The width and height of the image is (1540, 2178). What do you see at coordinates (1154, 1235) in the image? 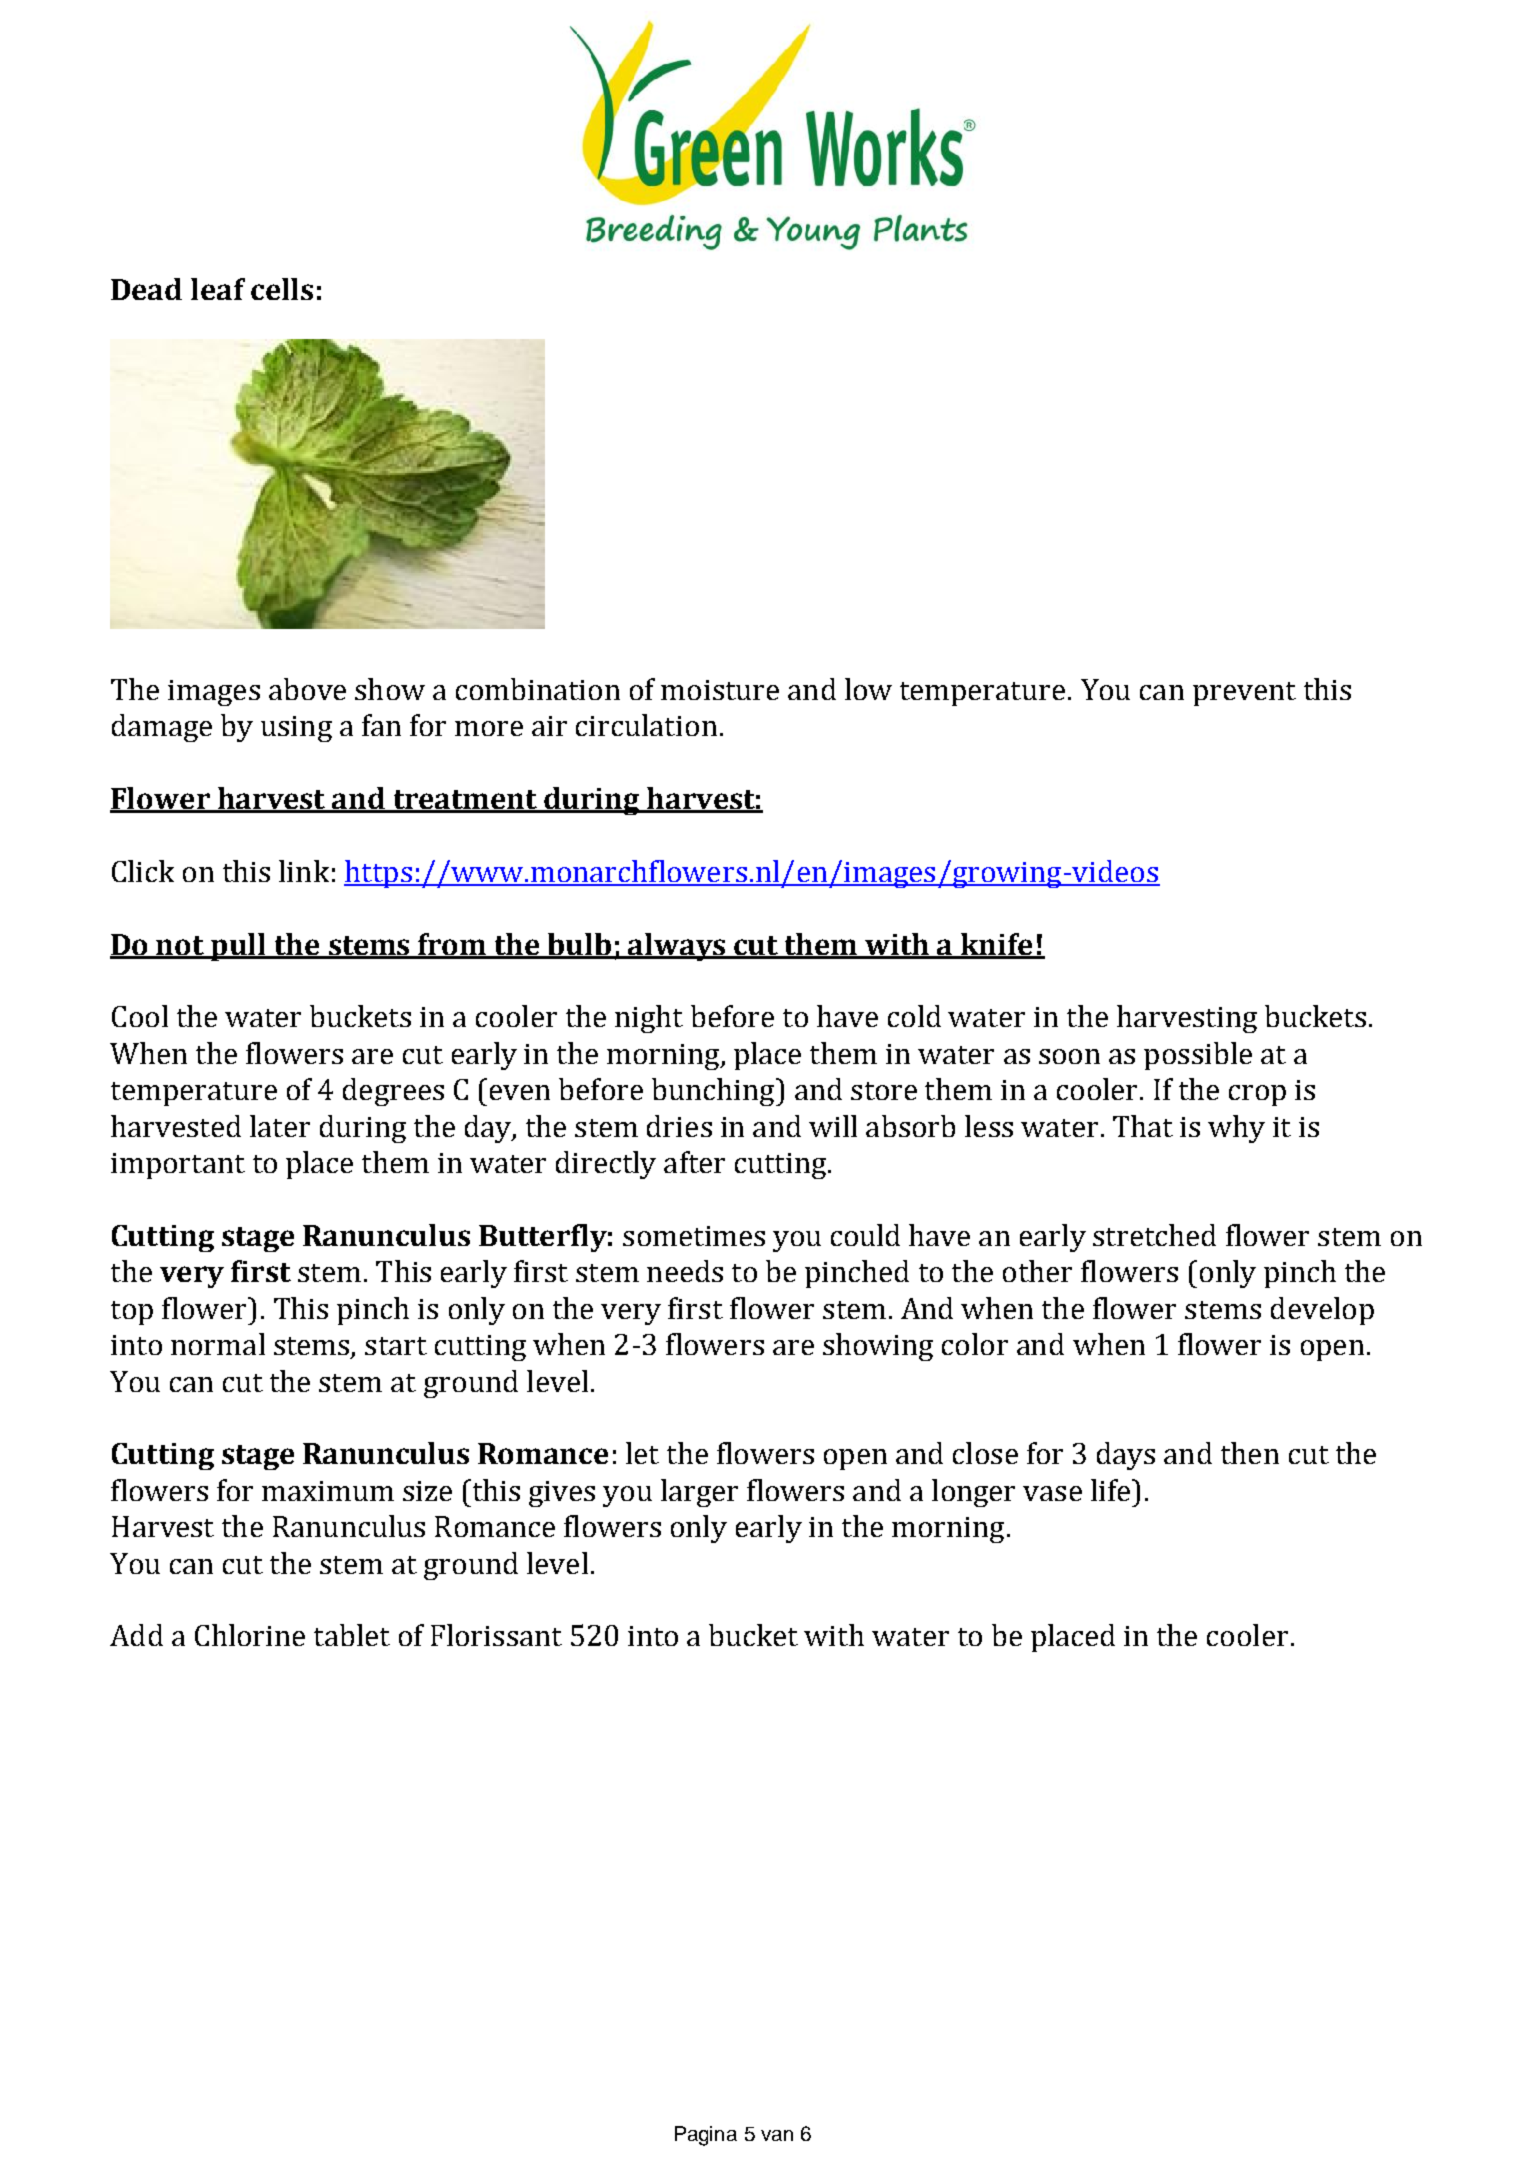
I see `stretched` at bounding box center [1154, 1235].
